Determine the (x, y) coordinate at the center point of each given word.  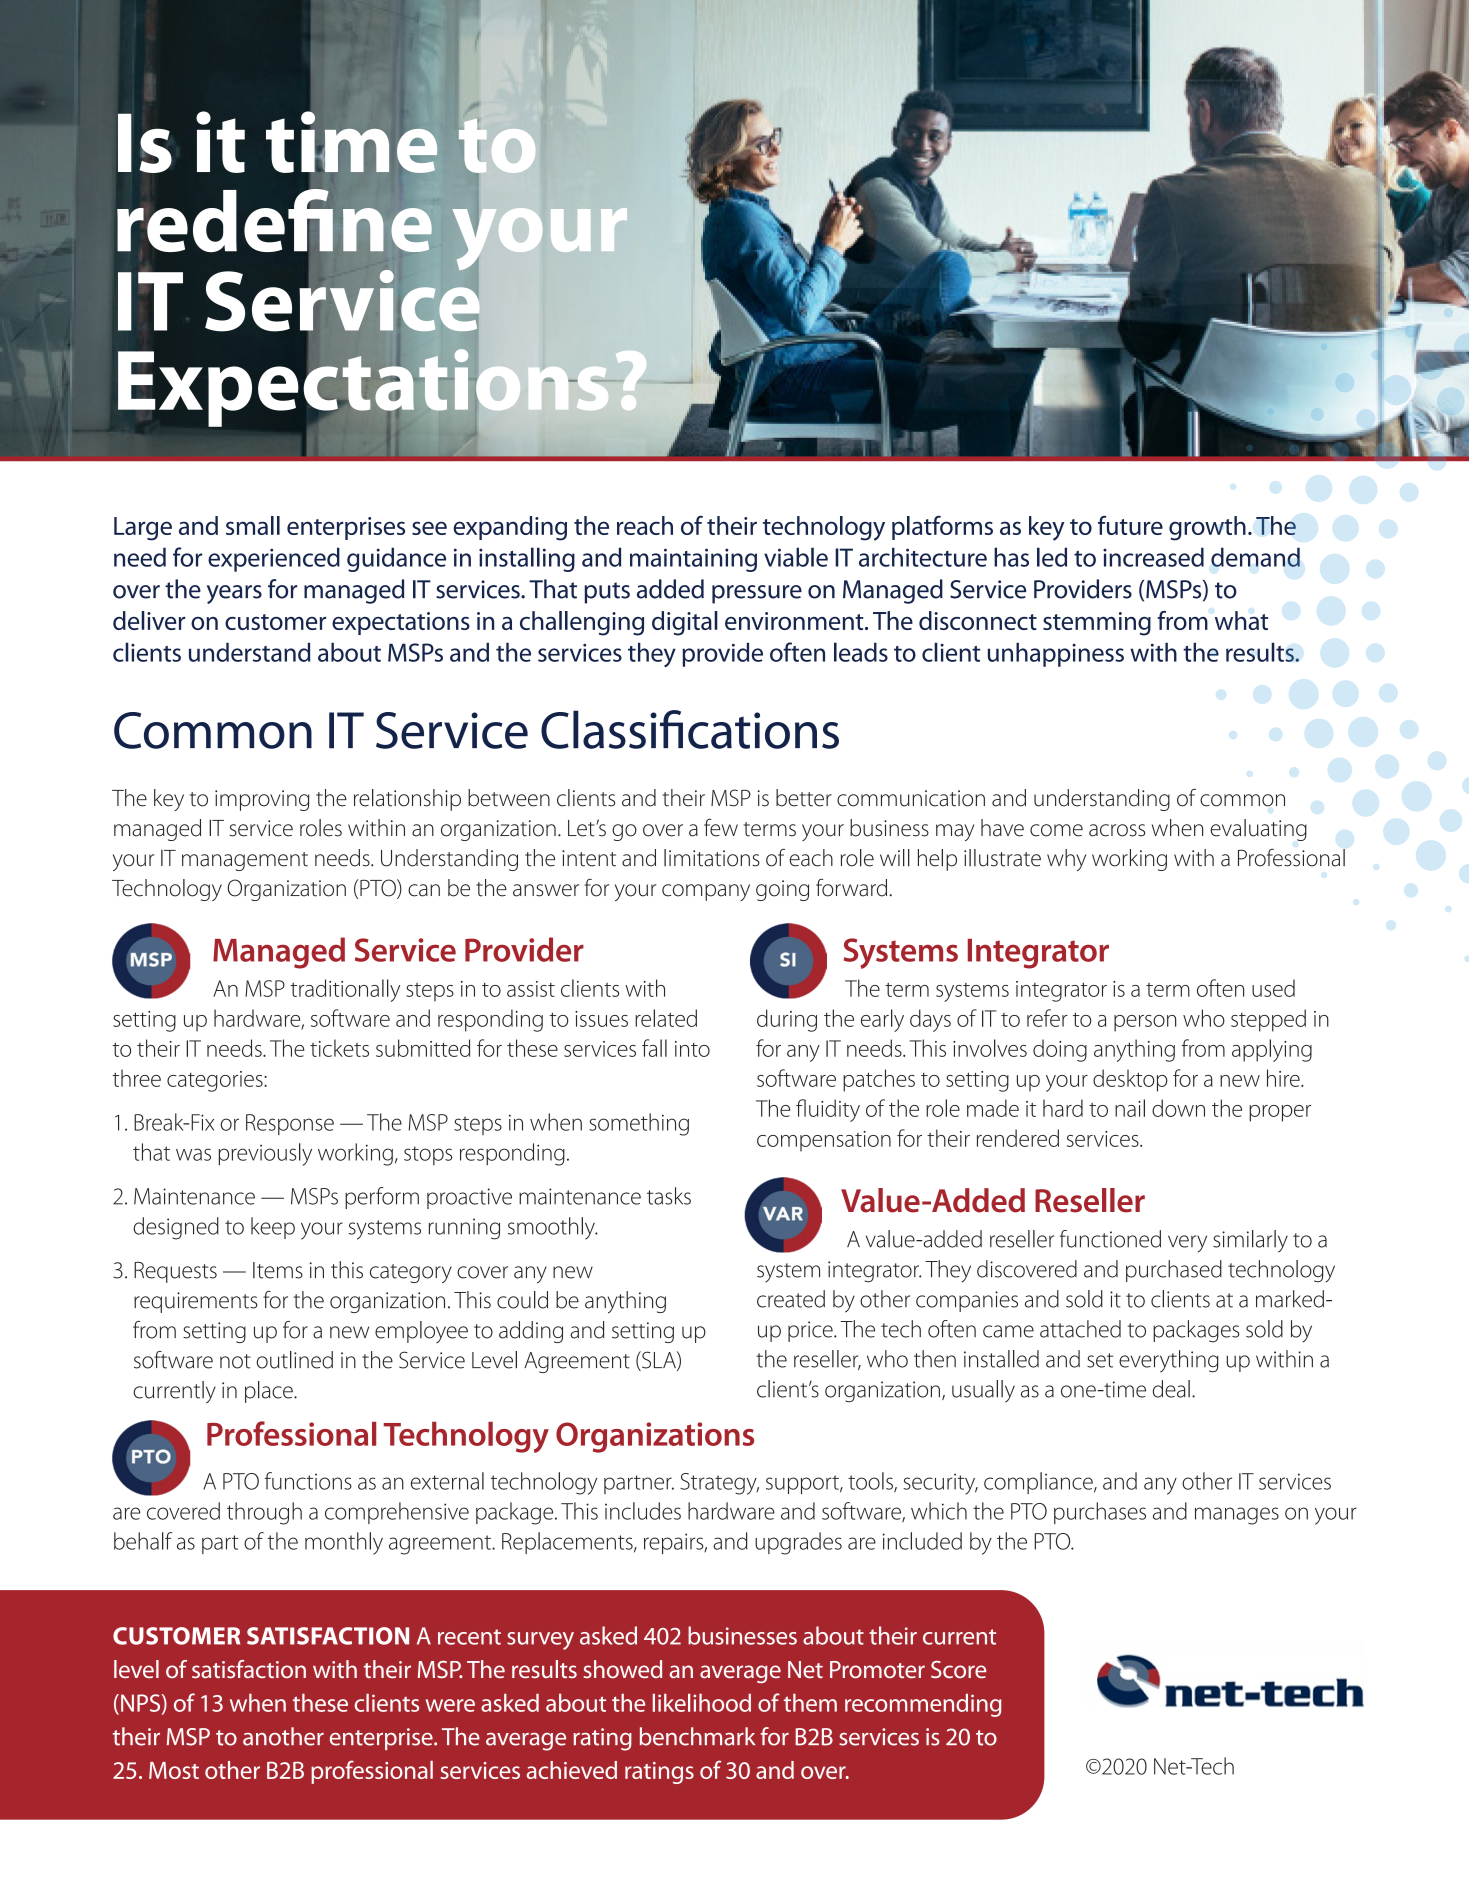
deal (1171, 1389)
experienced (274, 559)
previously (265, 1154)
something (639, 1124)
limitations (712, 858)
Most (174, 1770)
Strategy (719, 1484)
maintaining (693, 560)
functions (308, 1481)
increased (1153, 557)
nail (1130, 1108)
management (245, 861)
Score (958, 1669)
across (1117, 830)
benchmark (697, 1736)
